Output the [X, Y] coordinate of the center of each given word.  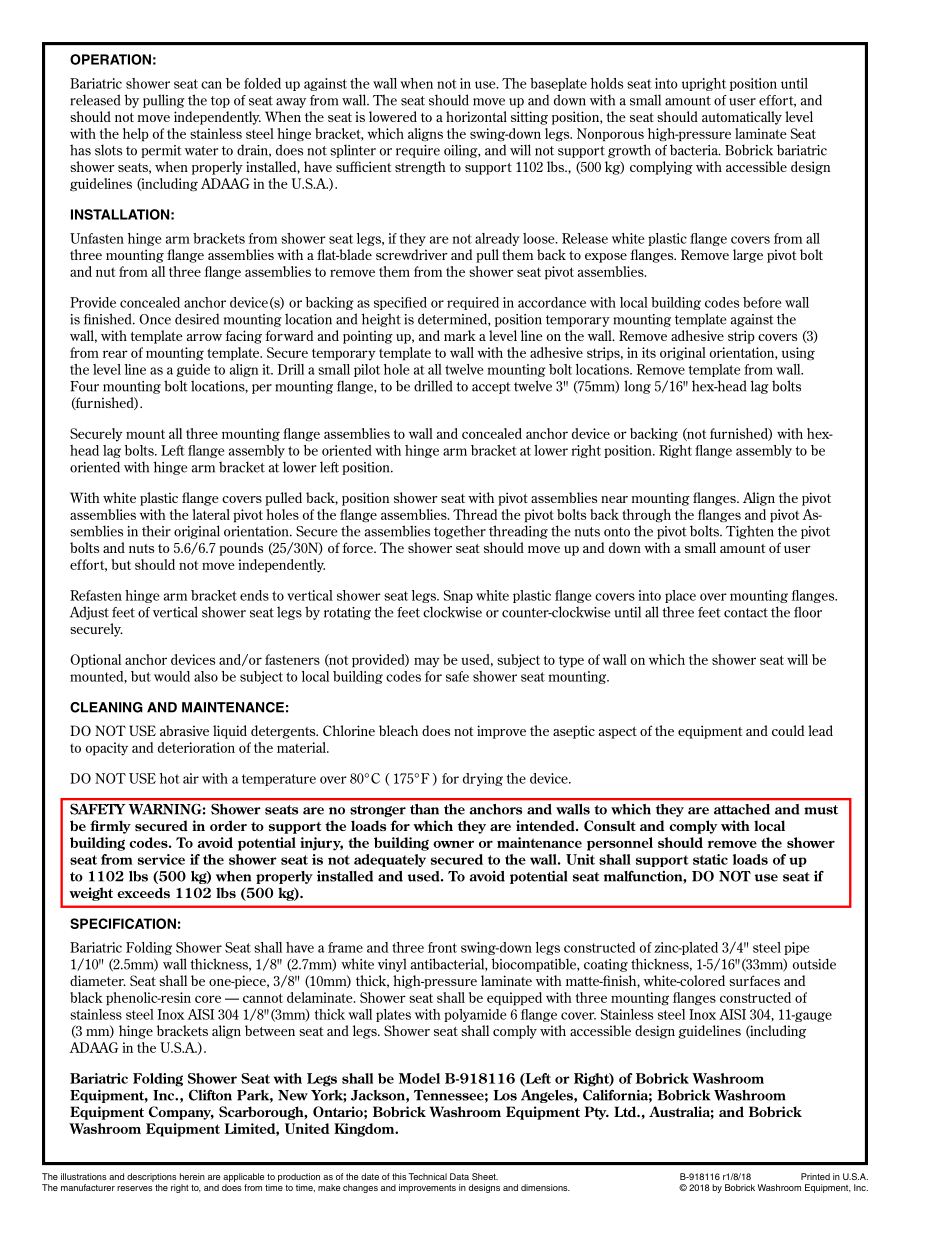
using [798, 354]
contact [746, 613]
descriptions [152, 1177]
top [220, 102]
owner [453, 844]
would [172, 676]
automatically [742, 118]
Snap [458, 596]
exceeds [143, 892]
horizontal [476, 116]
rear [115, 354]
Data [459, 1176]
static [710, 859]
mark [460, 335]
